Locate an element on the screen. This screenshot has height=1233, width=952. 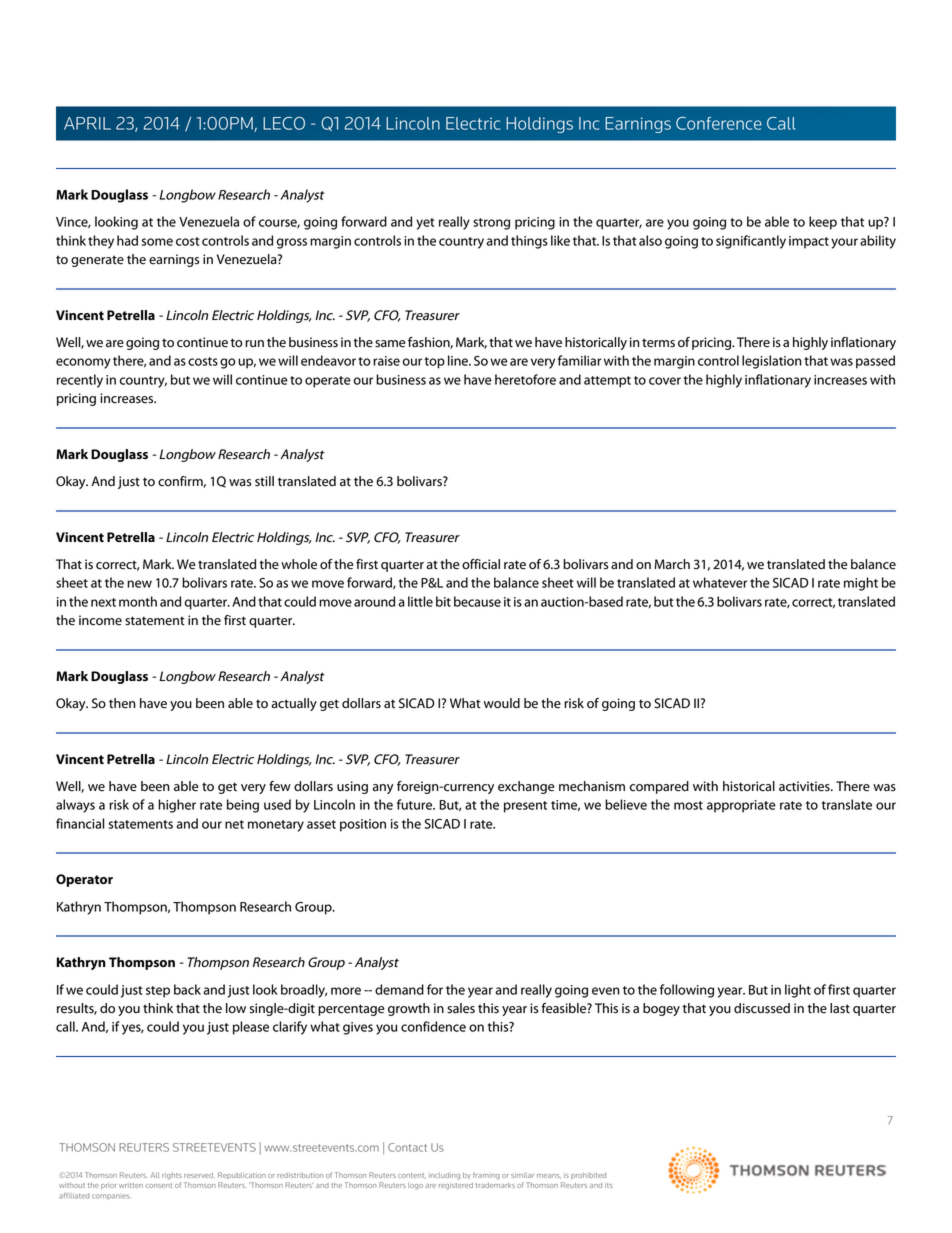
Conference is located at coordinates (719, 123).
